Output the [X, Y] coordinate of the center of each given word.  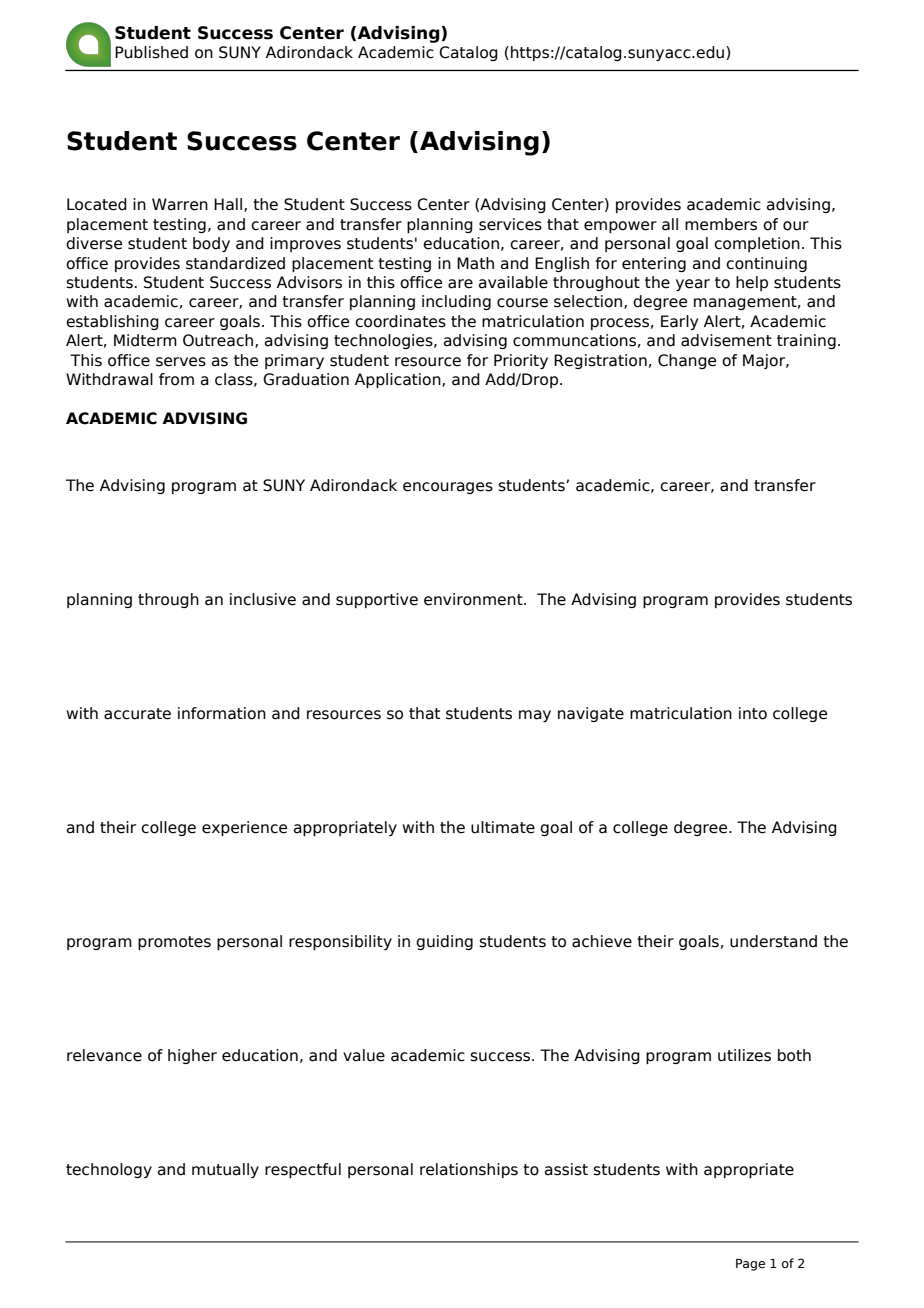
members [721, 224]
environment [474, 599]
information [222, 713]
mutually [225, 1170]
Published [151, 52]
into [753, 713]
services [510, 224]
